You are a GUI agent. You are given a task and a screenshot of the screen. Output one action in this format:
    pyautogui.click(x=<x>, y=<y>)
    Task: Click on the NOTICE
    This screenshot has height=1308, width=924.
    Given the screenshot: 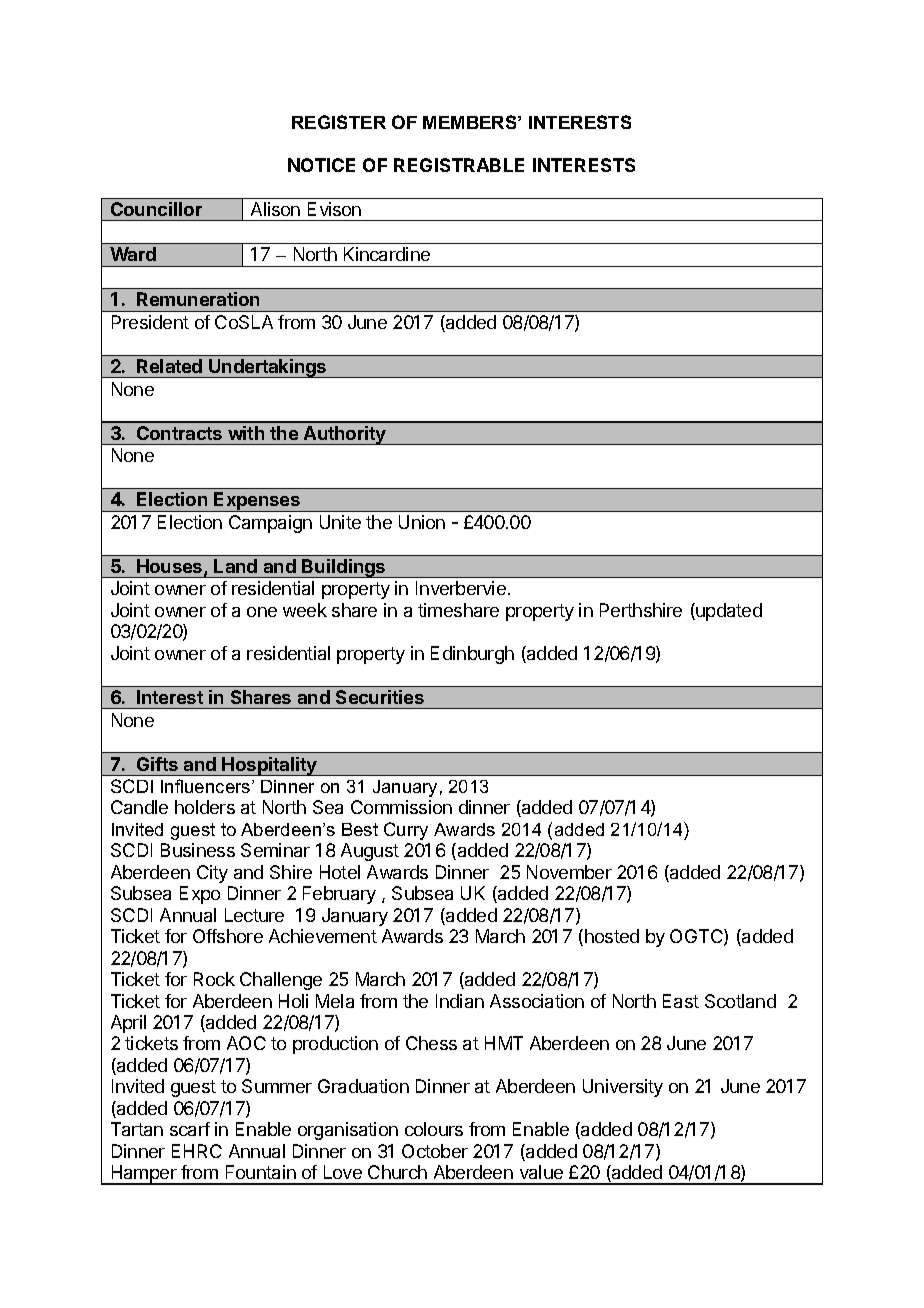 What is the action you would take?
    pyautogui.click(x=321, y=165)
